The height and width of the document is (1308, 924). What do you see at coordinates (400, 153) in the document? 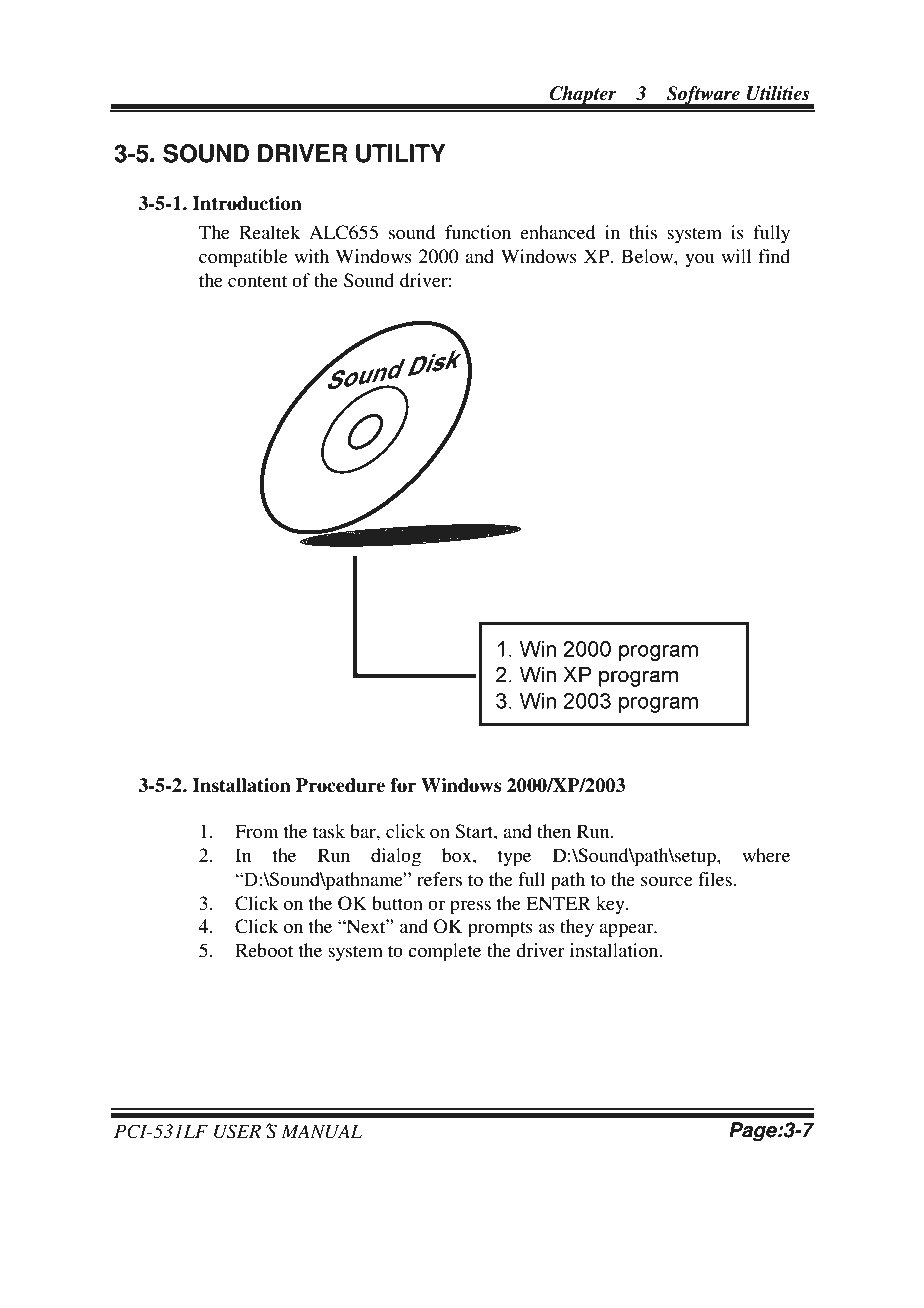
I see `UTILITY` at bounding box center [400, 153].
